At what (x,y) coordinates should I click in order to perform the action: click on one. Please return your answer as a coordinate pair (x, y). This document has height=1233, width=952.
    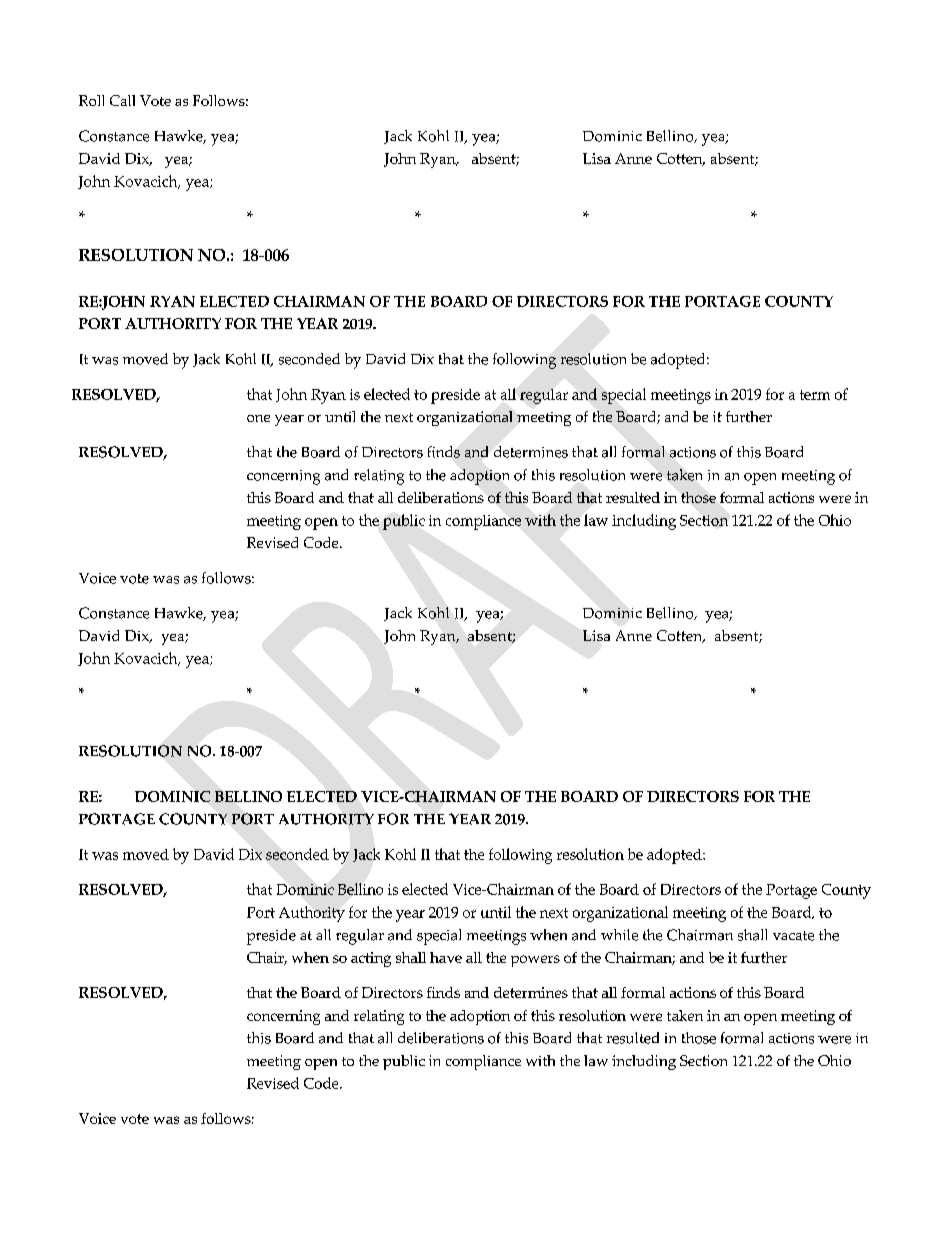
    Looking at the image, I should click on (258, 418).
